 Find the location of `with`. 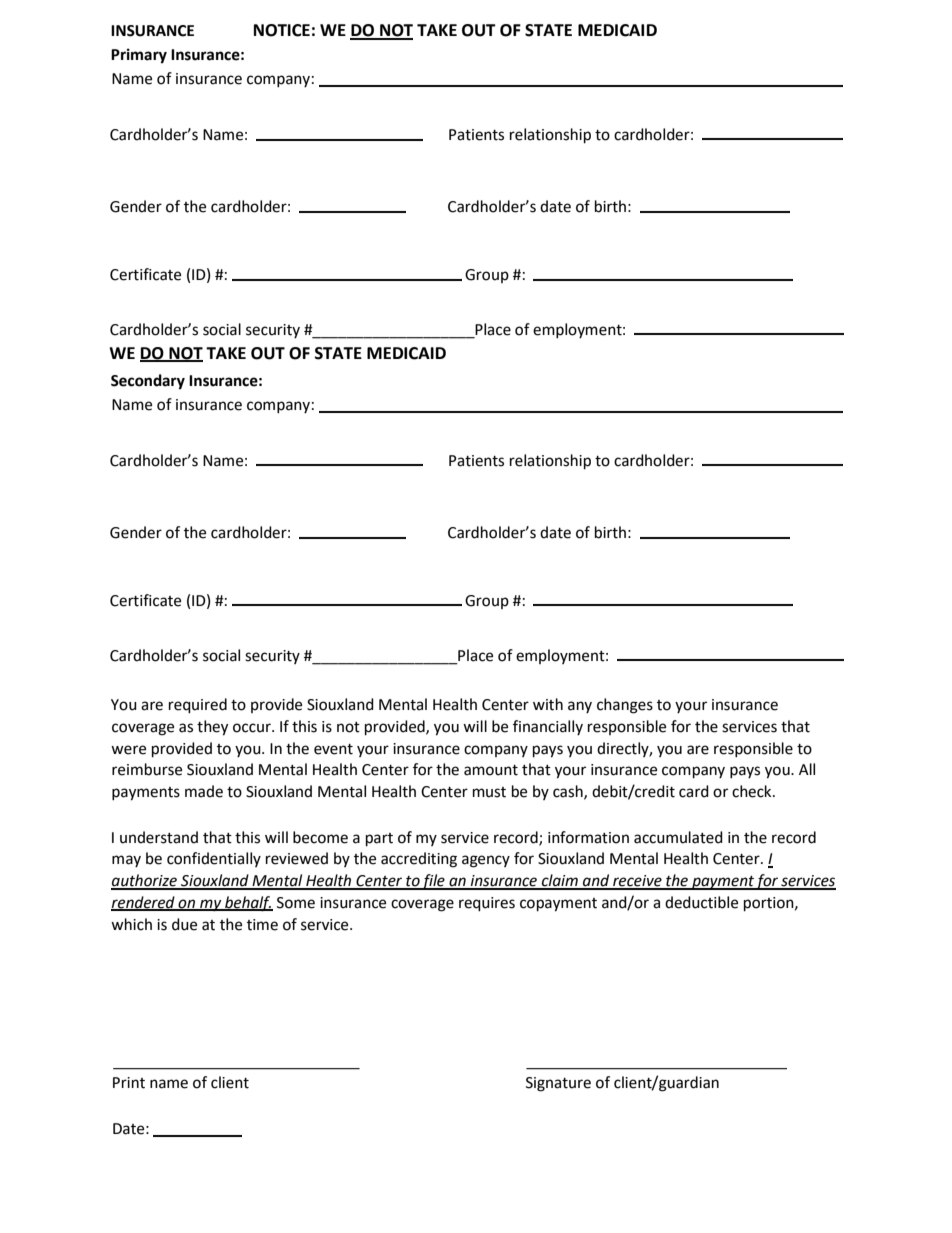

with is located at coordinates (548, 704).
